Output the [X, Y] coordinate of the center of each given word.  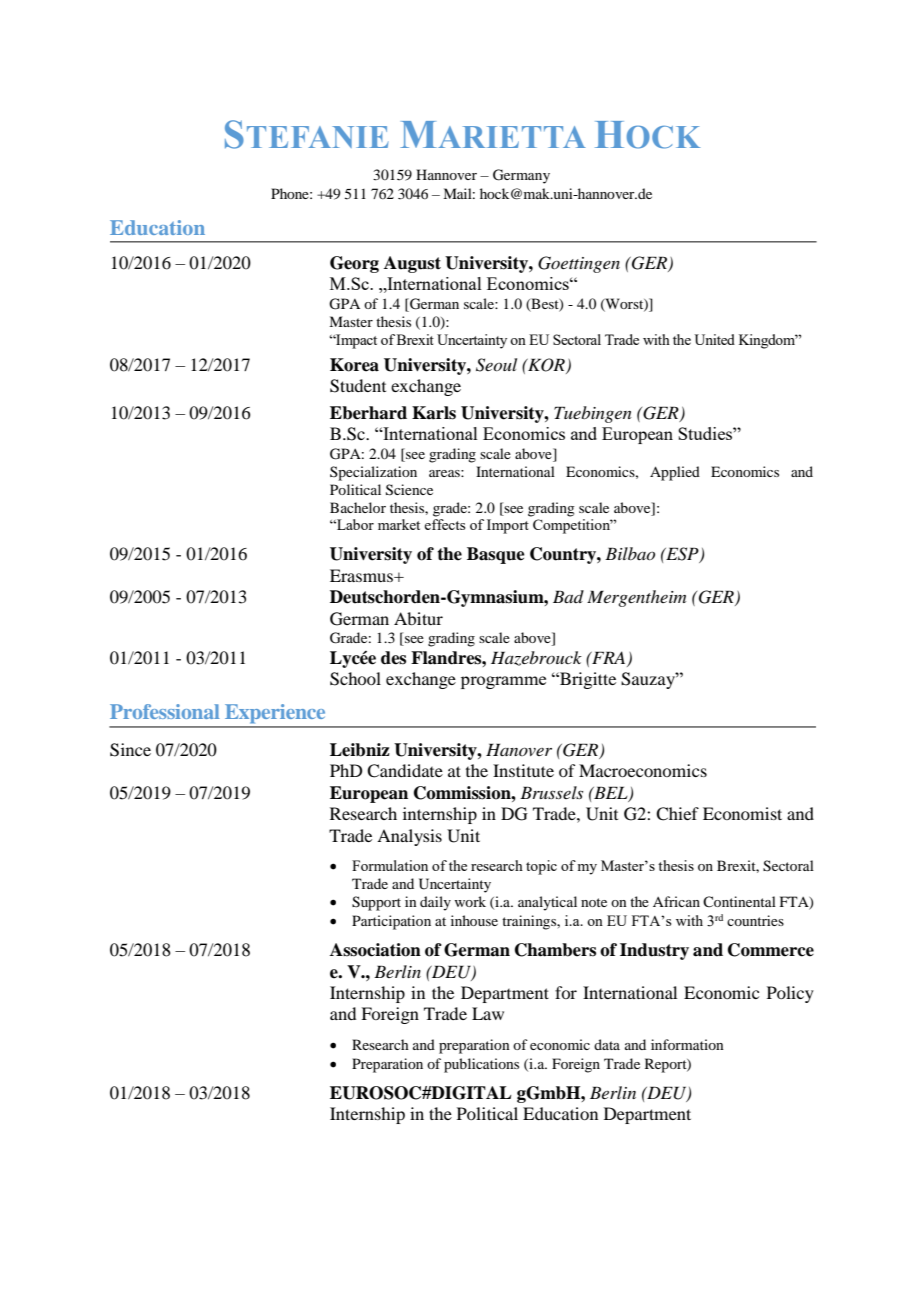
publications [481, 1065]
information [687, 1044]
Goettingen [579, 264]
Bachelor [358, 507]
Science [409, 490]
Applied [675, 473]
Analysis [409, 837]
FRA [609, 658]
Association [375, 950]
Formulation [390, 865]
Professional [165, 711]
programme [503, 682]
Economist [742, 813]
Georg [354, 264]
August [412, 264]
